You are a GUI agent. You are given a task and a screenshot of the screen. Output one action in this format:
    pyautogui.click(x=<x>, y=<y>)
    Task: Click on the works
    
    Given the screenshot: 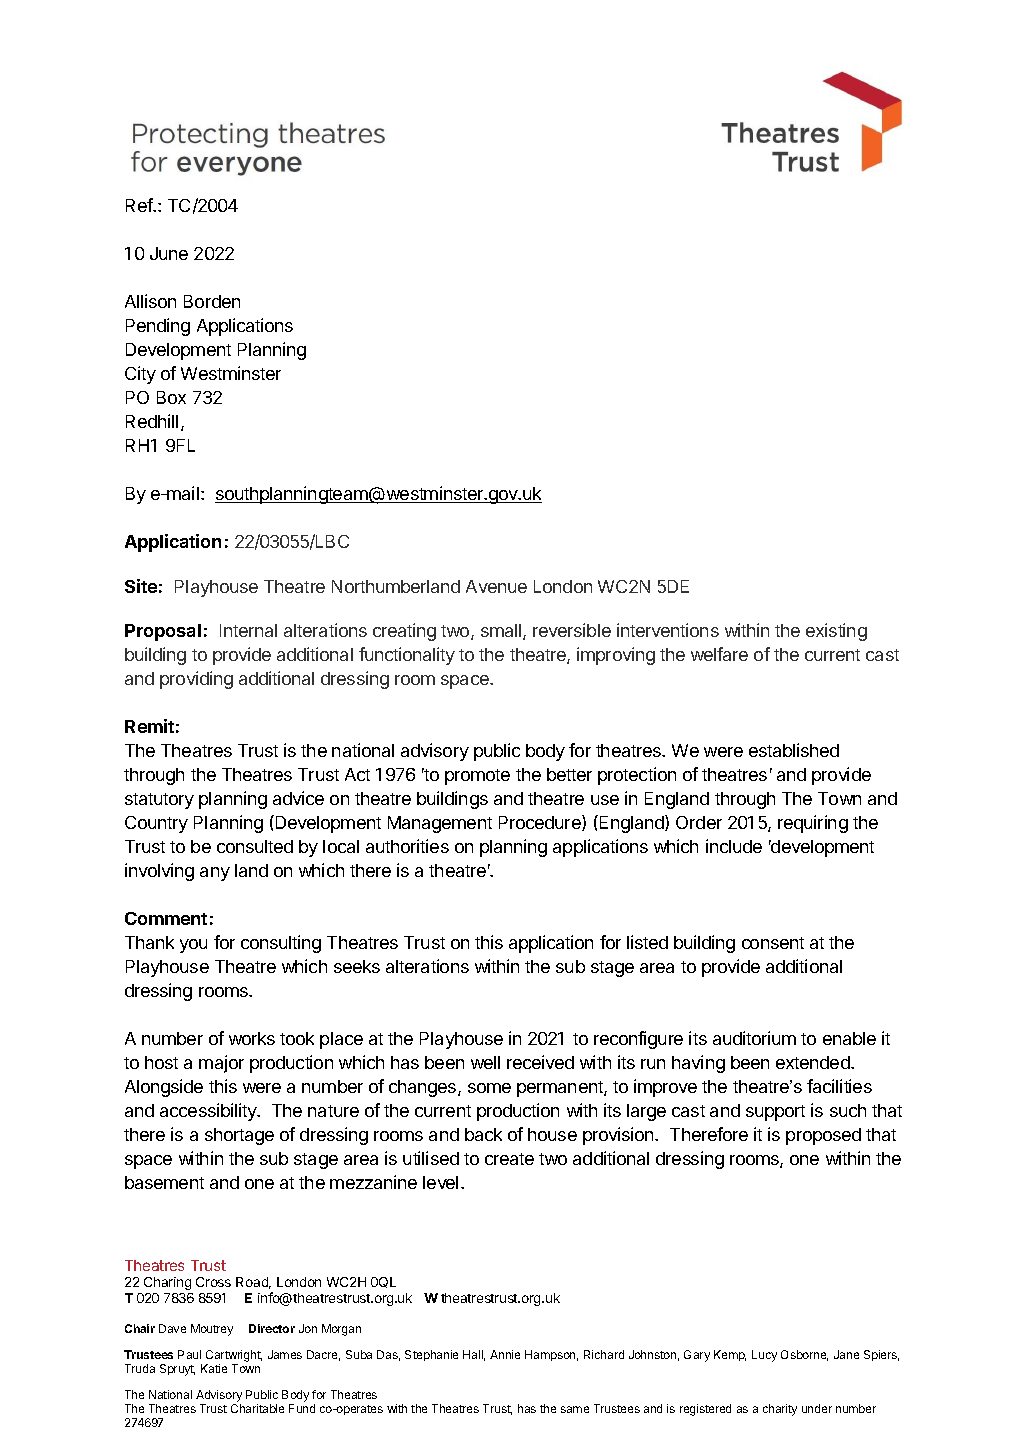 What is the action you would take?
    pyautogui.click(x=252, y=1038)
